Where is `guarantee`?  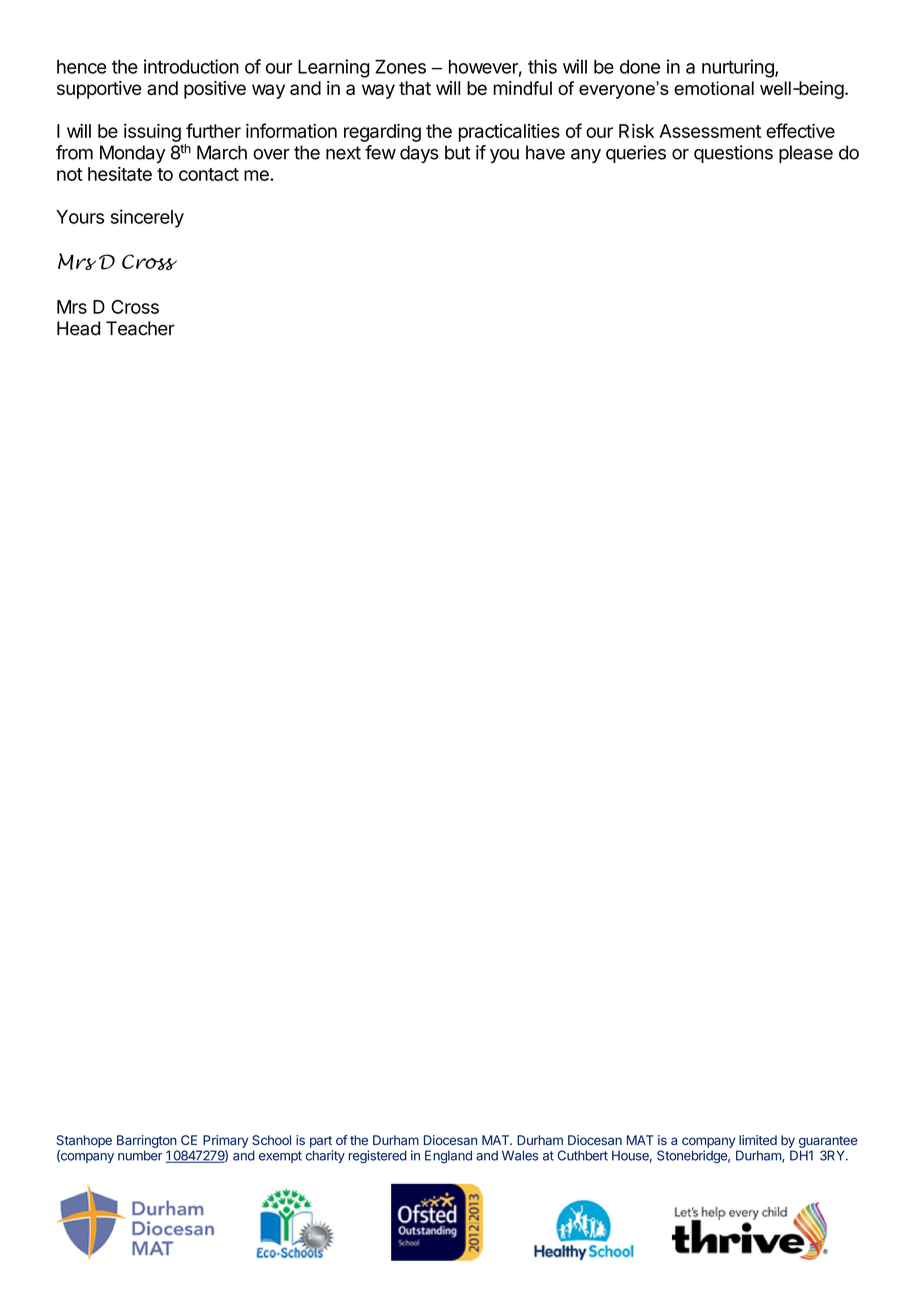
guarantee is located at coordinates (828, 1142).
